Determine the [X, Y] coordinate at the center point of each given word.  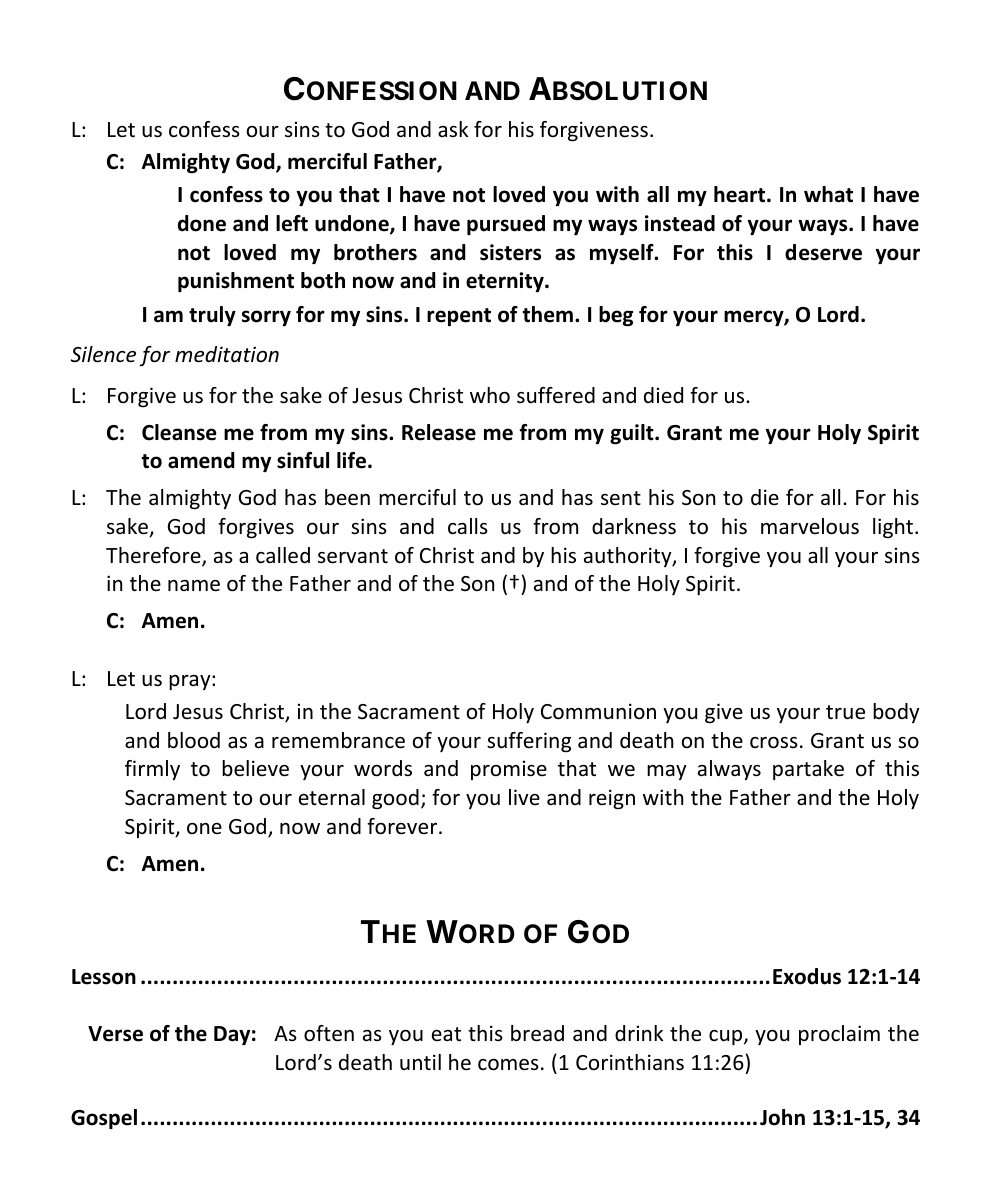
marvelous [810, 526]
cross [774, 743]
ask [453, 129]
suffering [529, 742]
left [292, 223]
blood [194, 740]
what [828, 194]
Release [439, 432]
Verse [115, 1034]
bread [537, 1033]
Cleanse [179, 432]
